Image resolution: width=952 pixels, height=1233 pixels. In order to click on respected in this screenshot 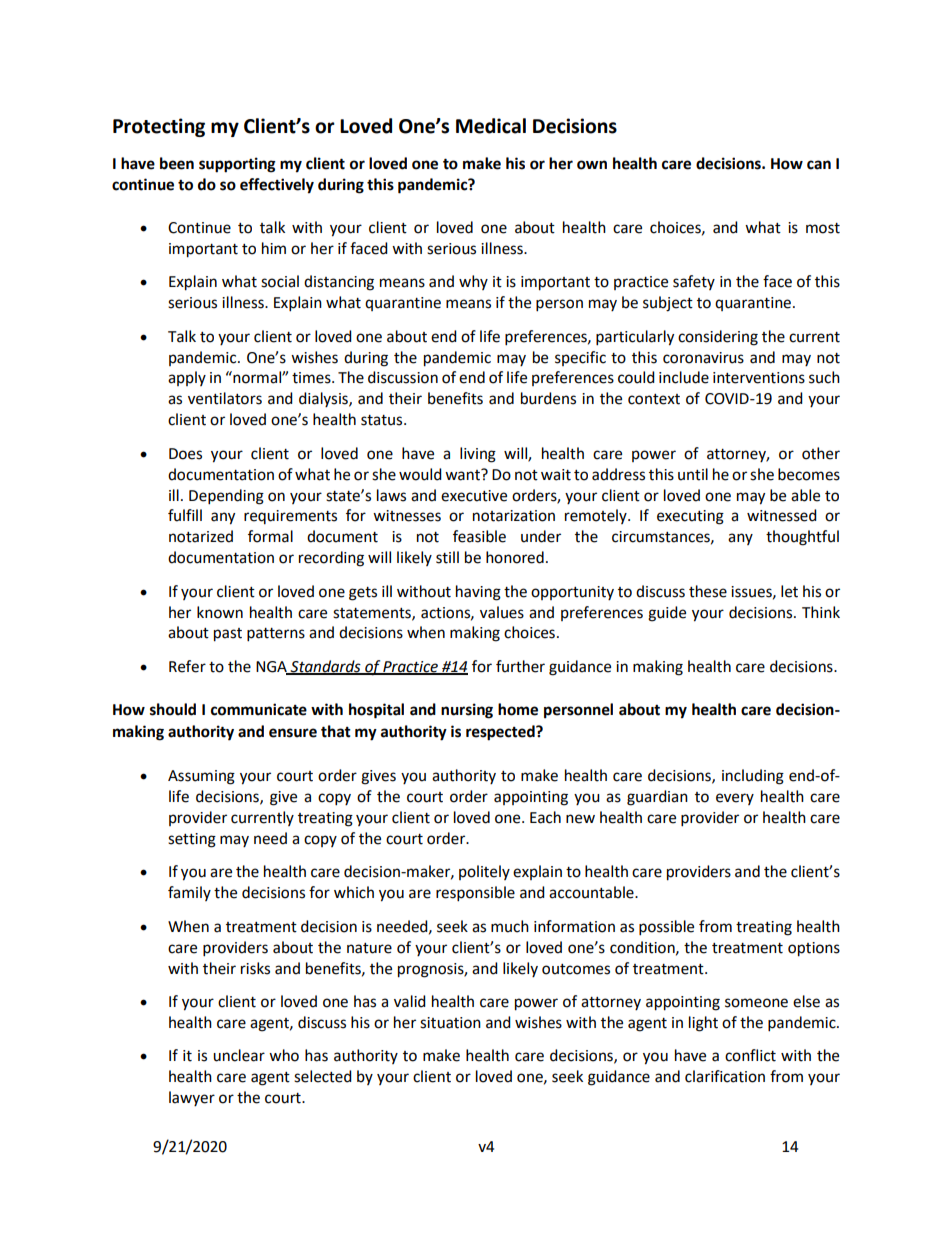, I will do `click(501, 733)`.
